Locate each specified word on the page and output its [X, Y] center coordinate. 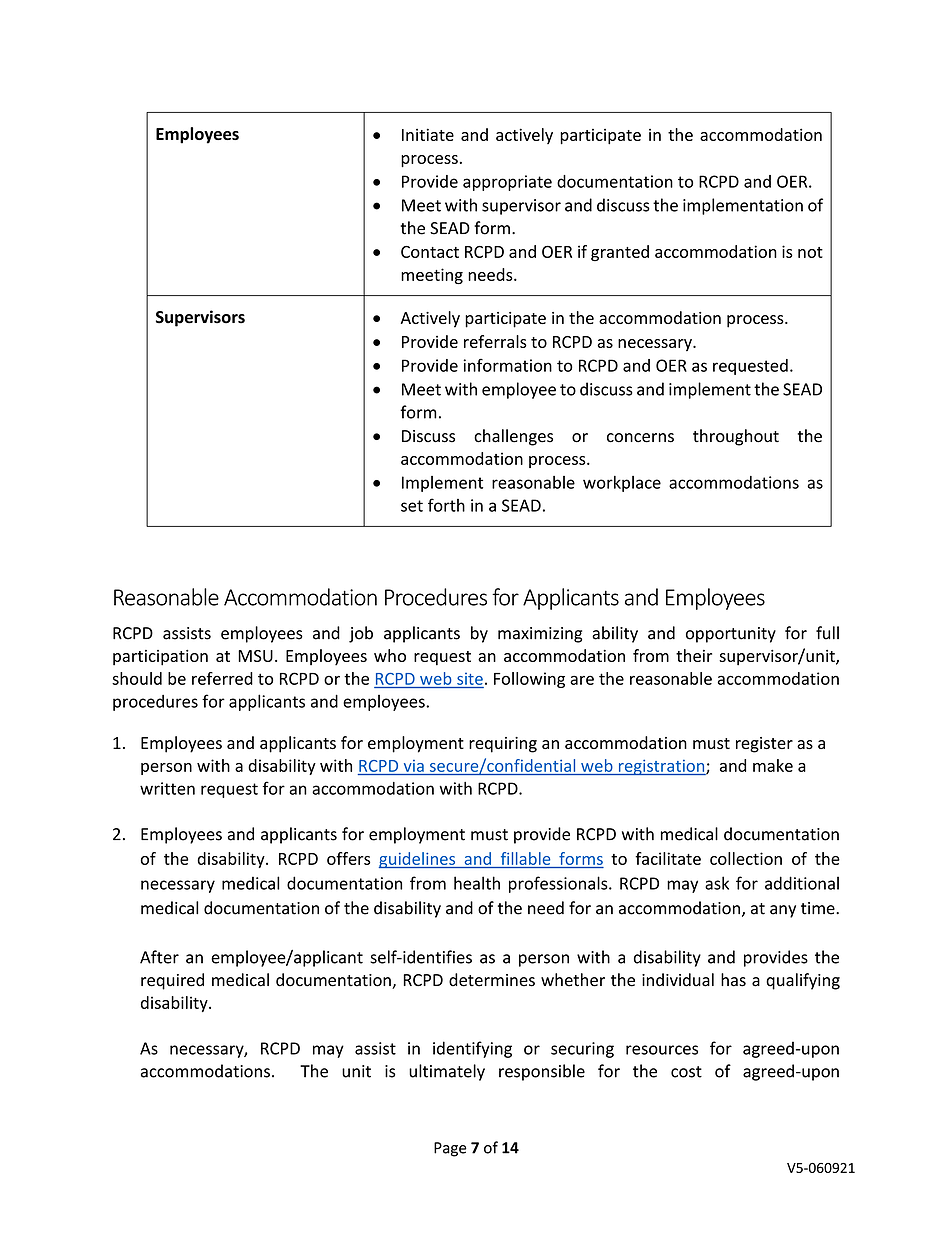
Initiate [428, 134]
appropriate [507, 183]
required [172, 981]
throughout [736, 437]
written [167, 788]
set [412, 506]
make [773, 765]
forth [446, 505]
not [810, 252]
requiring [503, 745]
